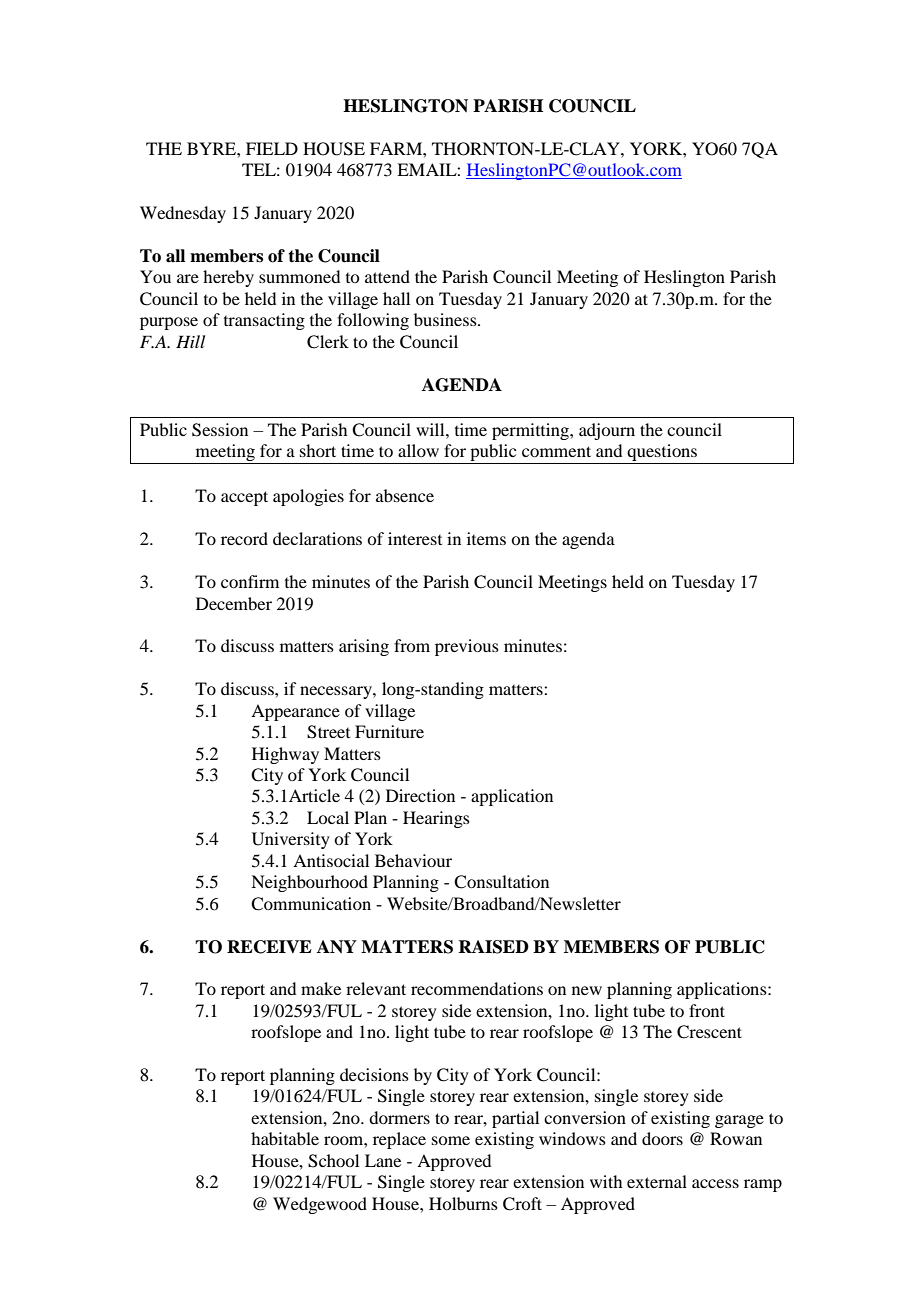 The width and height of the document is (924, 1307). What do you see at coordinates (285, 1138) in the document?
I see `habitable` at bounding box center [285, 1138].
